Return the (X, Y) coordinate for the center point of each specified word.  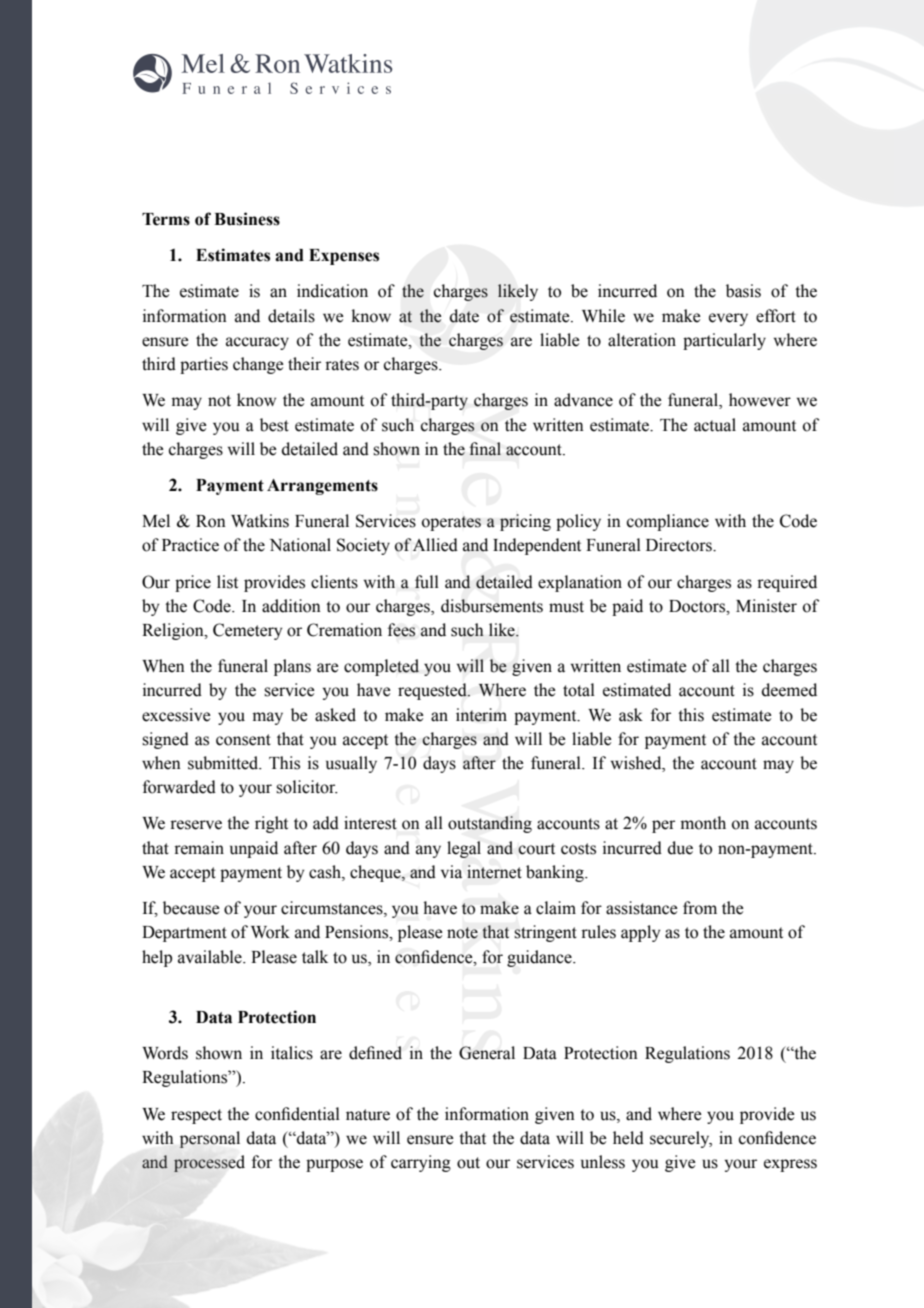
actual (715, 425)
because (191, 908)
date (464, 316)
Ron (211, 521)
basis (743, 291)
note (462, 933)
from (700, 908)
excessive (176, 715)
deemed (789, 690)
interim (481, 715)
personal (209, 1139)
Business (247, 219)
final (485, 449)
